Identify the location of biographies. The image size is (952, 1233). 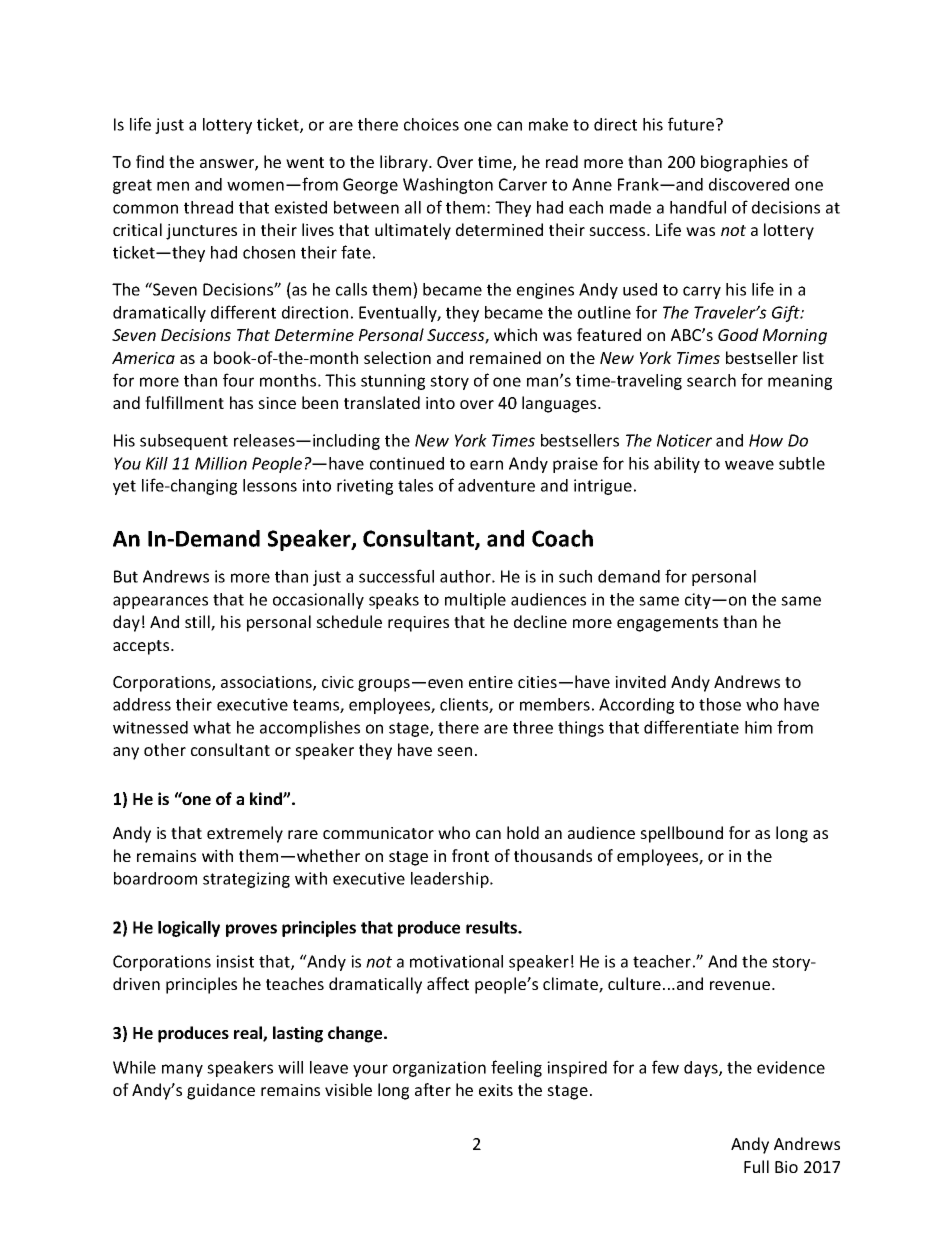
(744, 163).
